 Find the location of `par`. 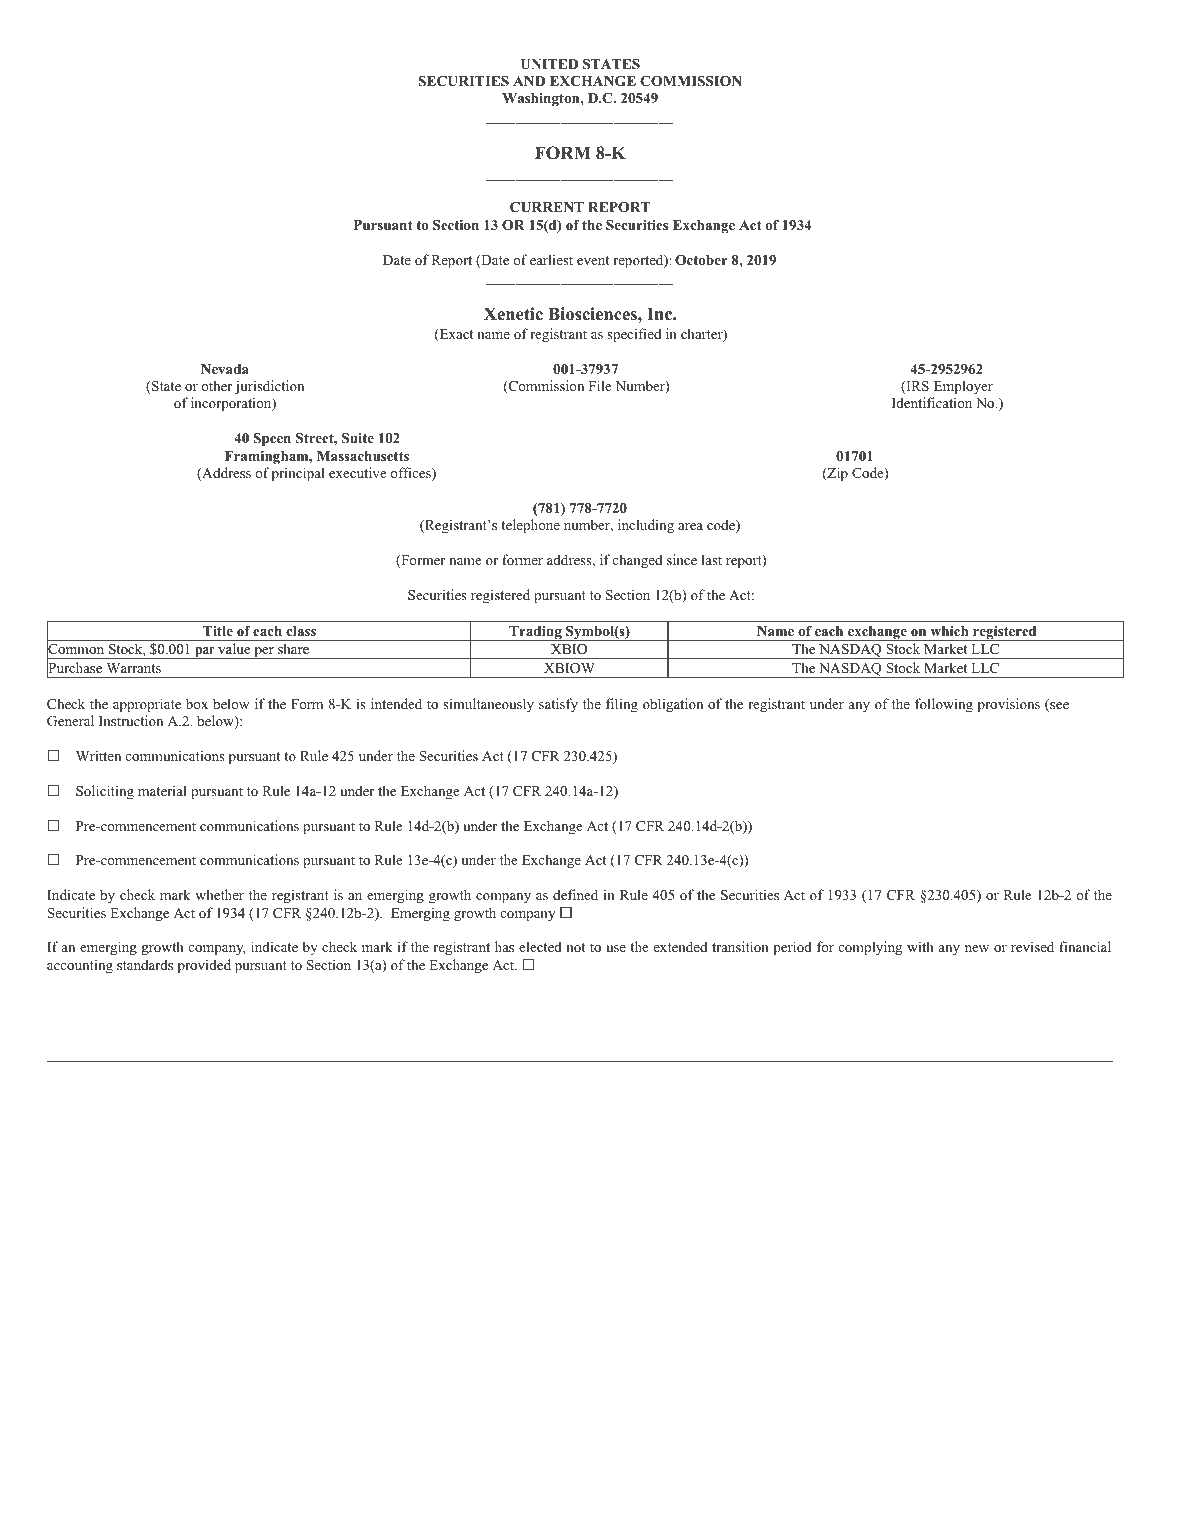

par is located at coordinates (205, 653).
